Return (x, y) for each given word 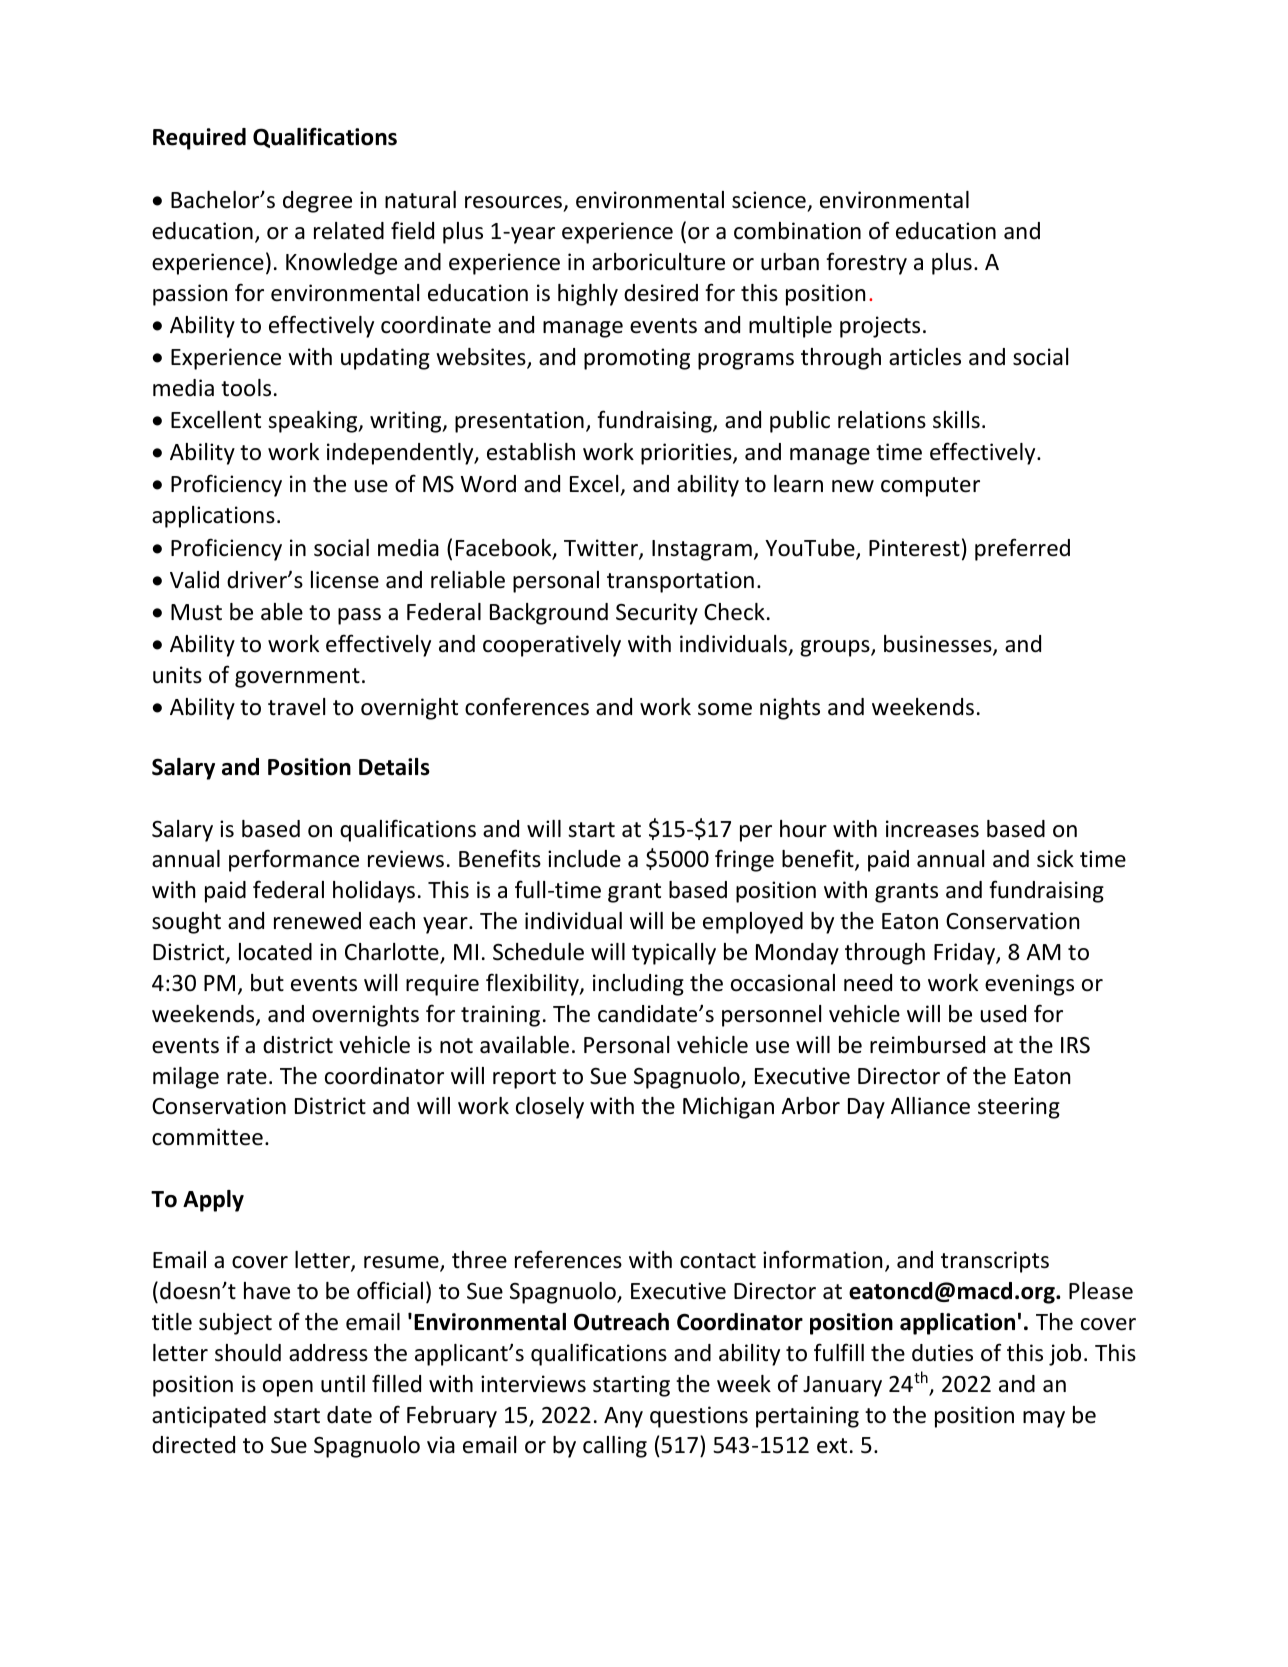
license (345, 580)
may (1044, 1419)
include (584, 859)
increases (932, 829)
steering (1019, 1108)
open (288, 1388)
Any (623, 1417)
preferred (1022, 549)
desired (661, 293)
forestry (866, 263)
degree (317, 202)
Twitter (602, 549)
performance (294, 860)
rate (247, 1077)
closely (550, 1108)
